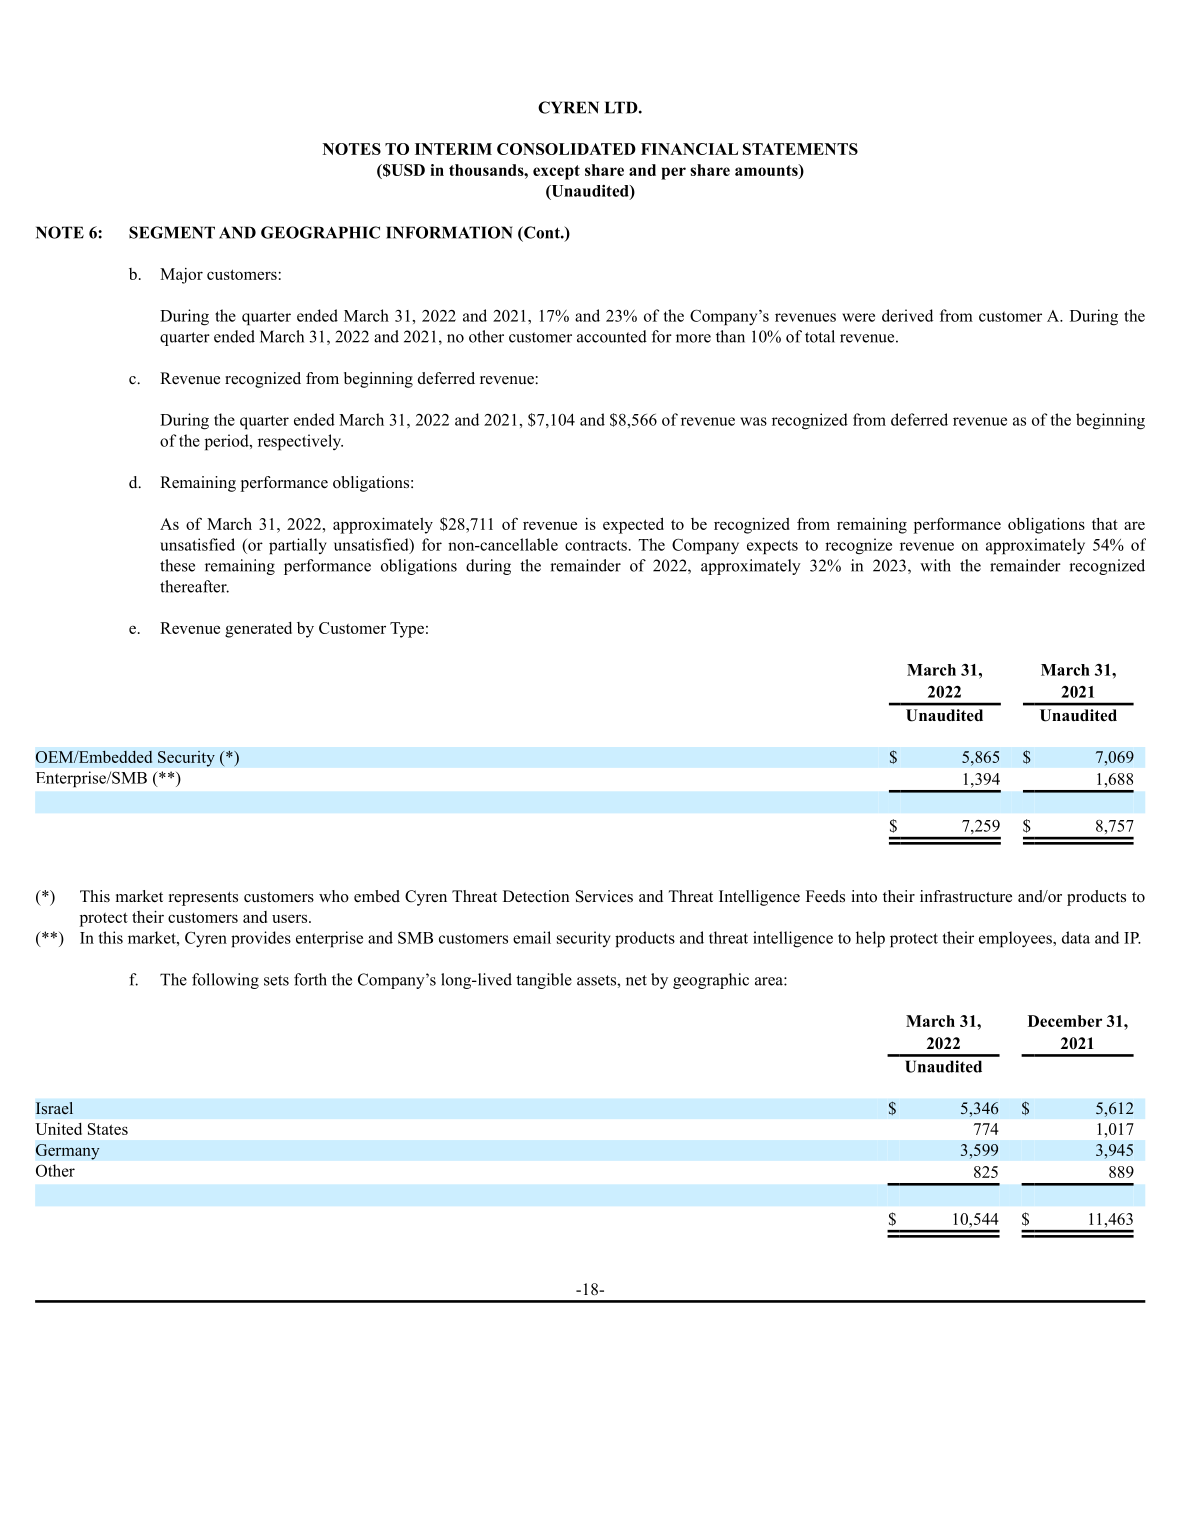 This page has width=1180, height=1527. Describe the element at coordinates (935, 565) in the page. I see `with` at that location.
